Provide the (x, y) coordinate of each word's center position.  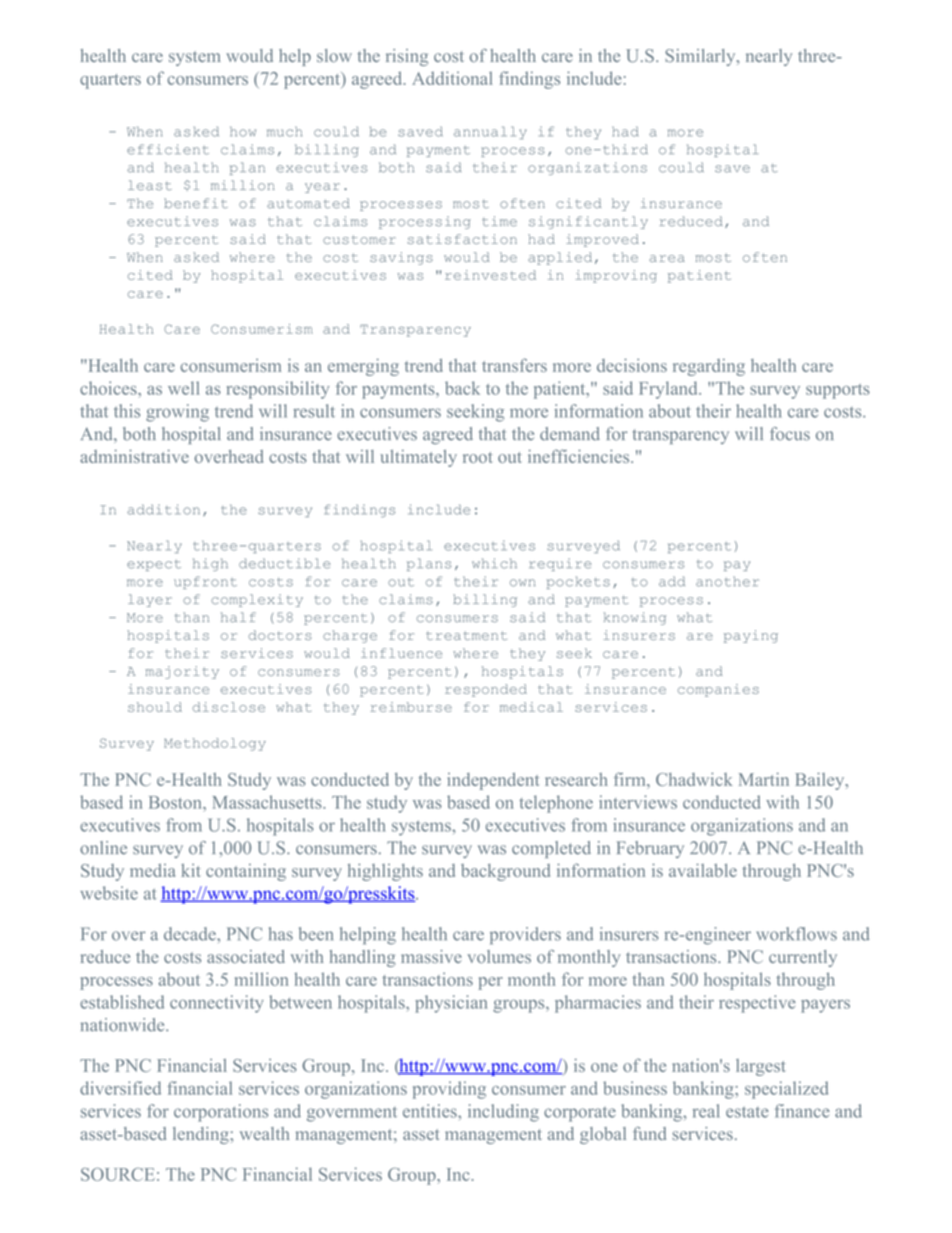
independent (493, 781)
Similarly (701, 57)
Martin (764, 779)
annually (490, 132)
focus (790, 434)
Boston (176, 802)
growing (177, 413)
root (478, 457)
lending (202, 1135)
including (503, 1113)
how (243, 131)
